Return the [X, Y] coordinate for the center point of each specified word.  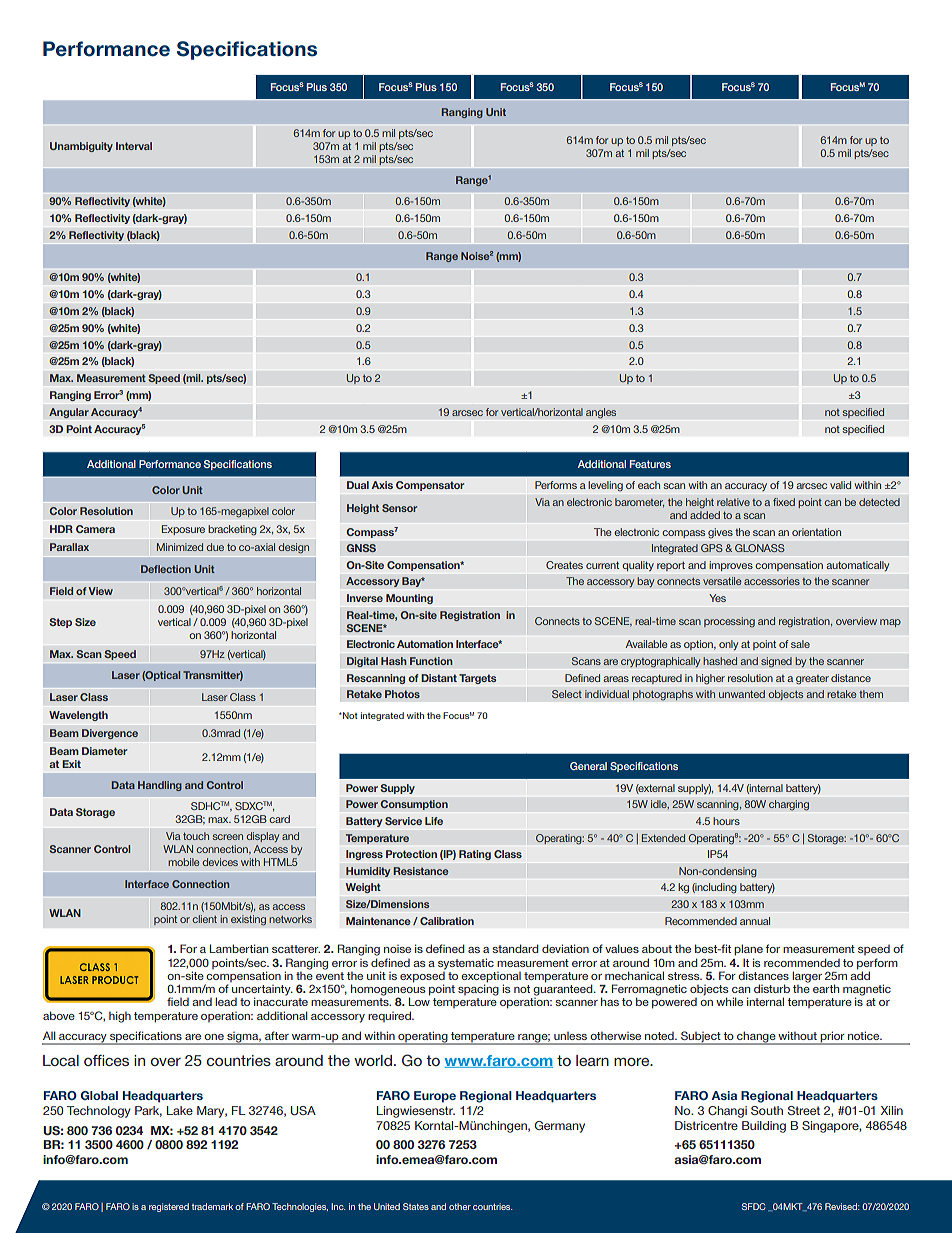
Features [650, 464]
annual [755, 921]
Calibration [447, 921]
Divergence [110, 734]
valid [840, 485]
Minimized [180, 547]
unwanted [742, 694]
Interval [134, 146]
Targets [477, 679]
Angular [69, 413]
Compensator [430, 486]
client [204, 919]
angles [601, 413]
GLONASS [760, 548]
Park [148, 1111]
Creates [564, 565]
